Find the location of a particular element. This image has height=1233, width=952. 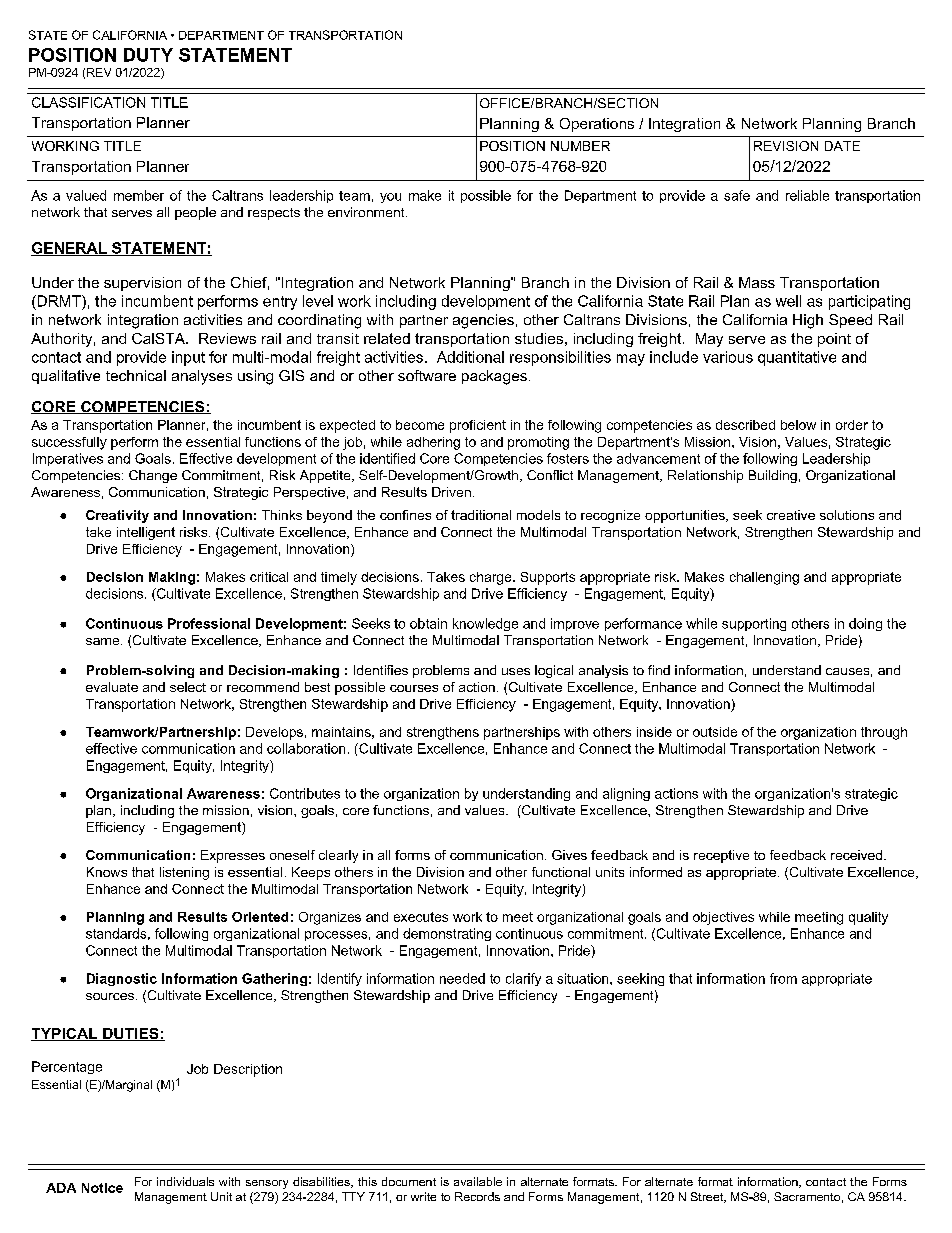

Operations is located at coordinates (597, 125).
